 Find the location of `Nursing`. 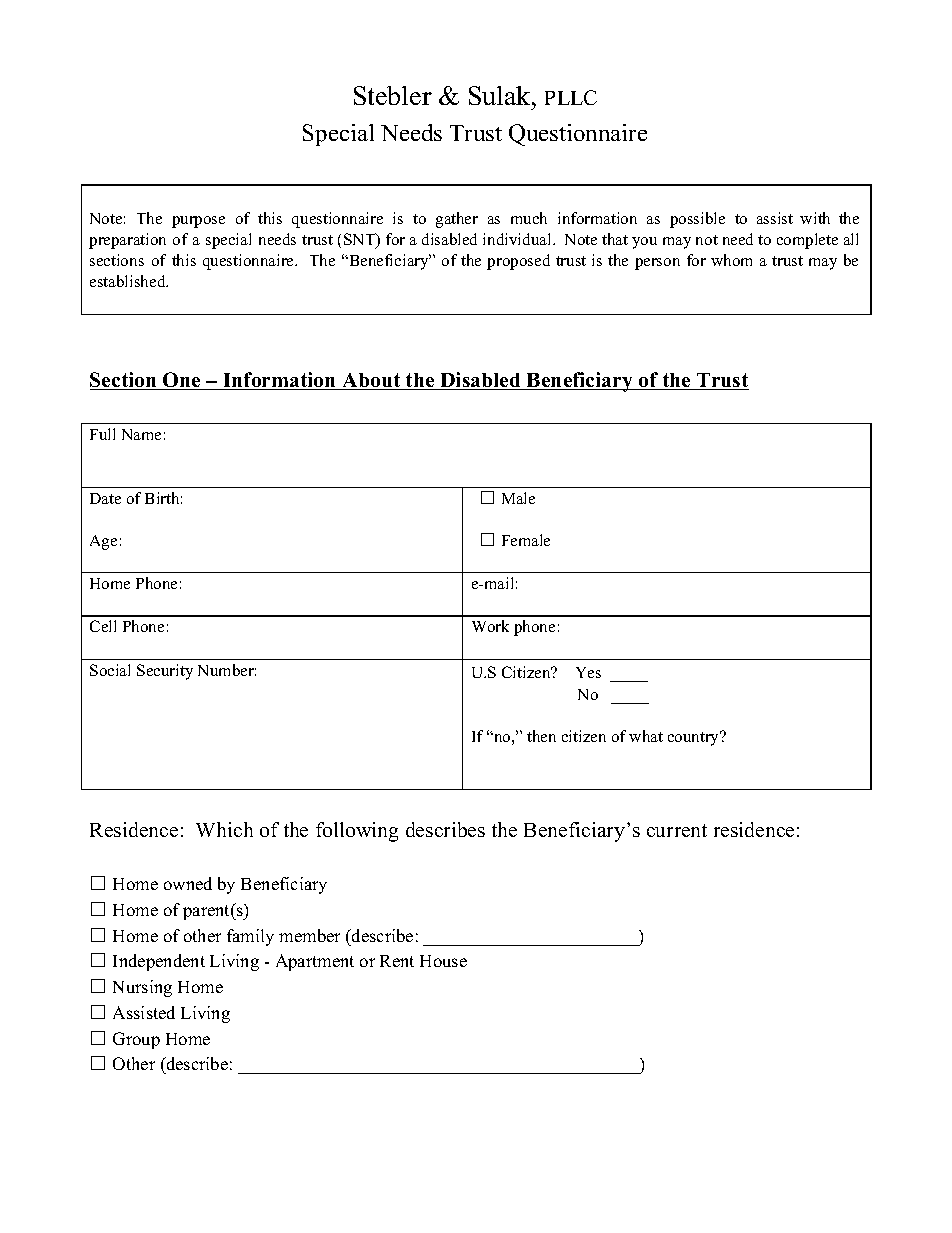

Nursing is located at coordinates (142, 988).
